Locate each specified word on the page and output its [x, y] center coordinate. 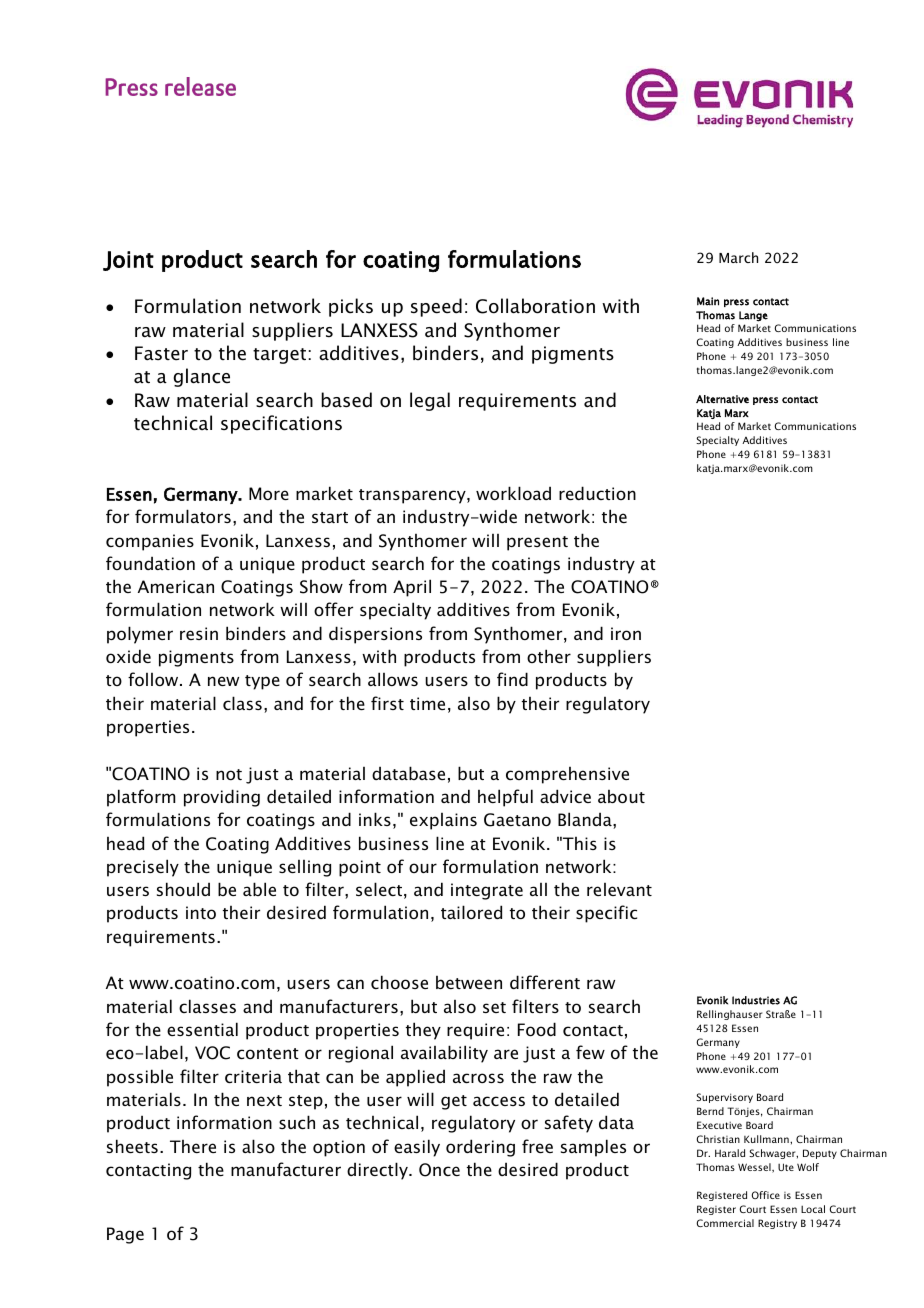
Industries [756, 1000]
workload [513, 493]
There [193, 1146]
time [427, 703]
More [269, 493]
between [469, 982]
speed [436, 307]
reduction [597, 493]
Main [708, 301]
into [201, 912]
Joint [128, 261]
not [229, 774]
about [621, 796]
